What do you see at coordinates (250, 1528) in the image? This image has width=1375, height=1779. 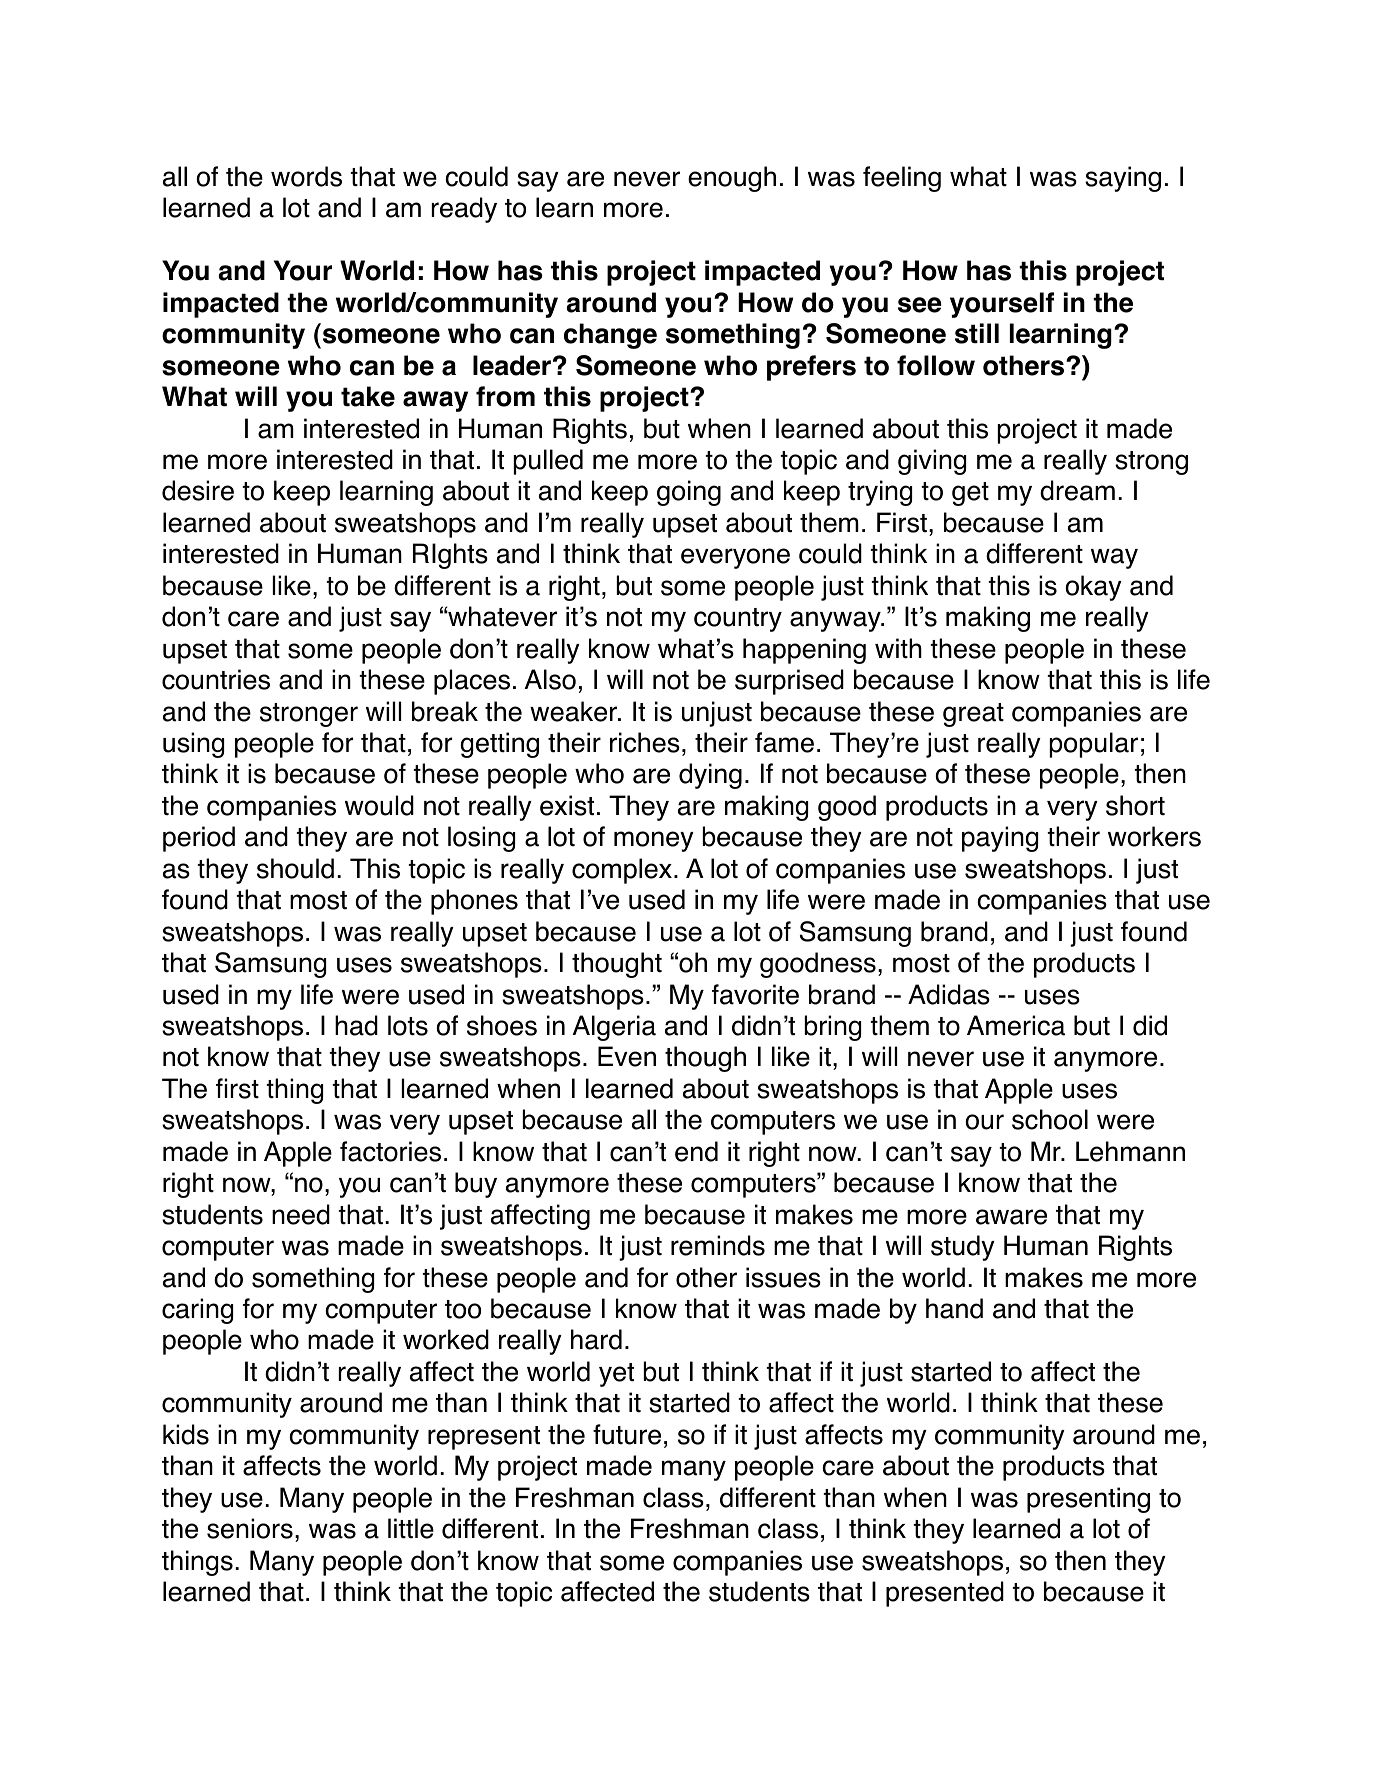 I see `seniors` at bounding box center [250, 1528].
